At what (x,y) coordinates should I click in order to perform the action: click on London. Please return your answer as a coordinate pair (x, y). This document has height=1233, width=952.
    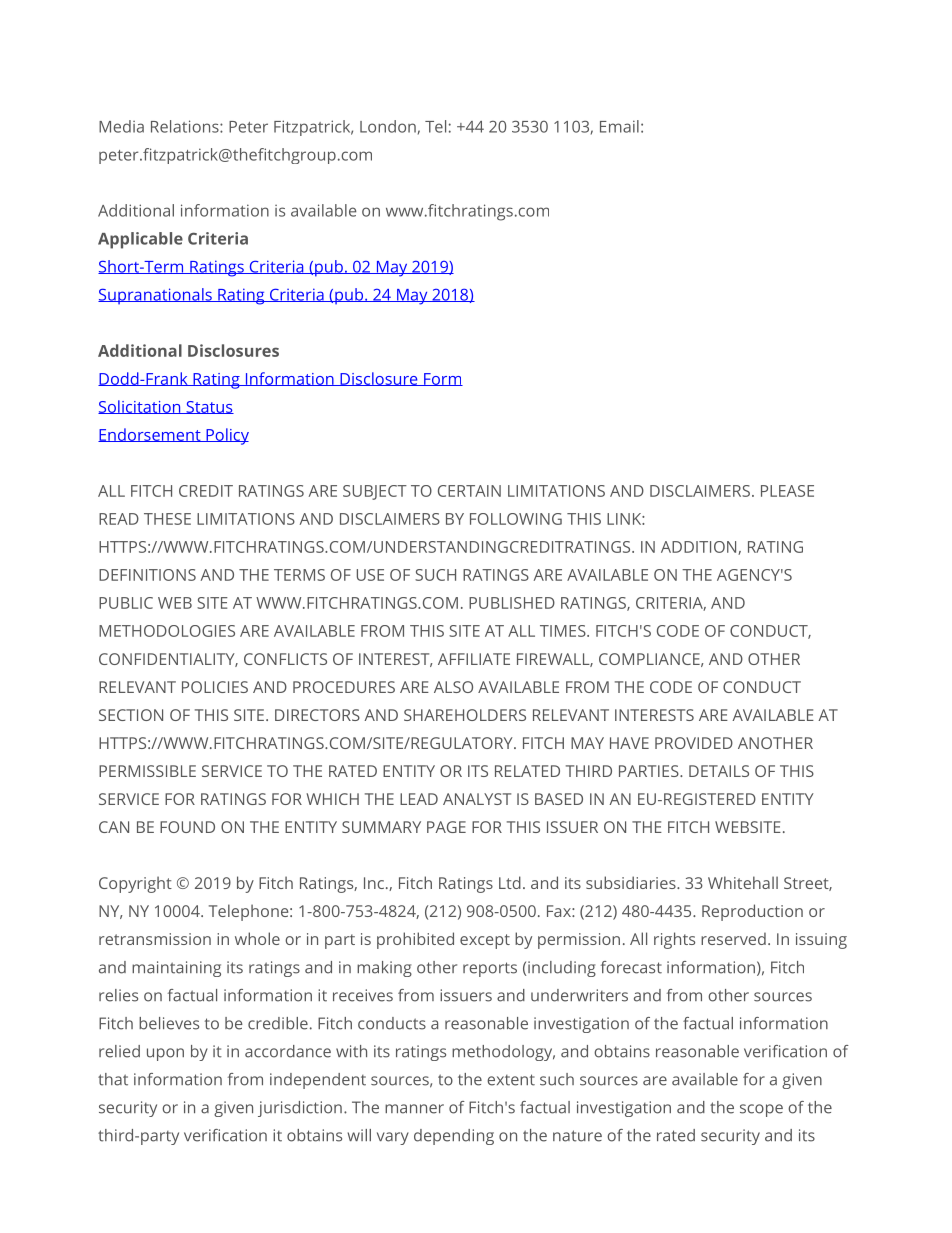
    Looking at the image, I should click on (388, 126).
